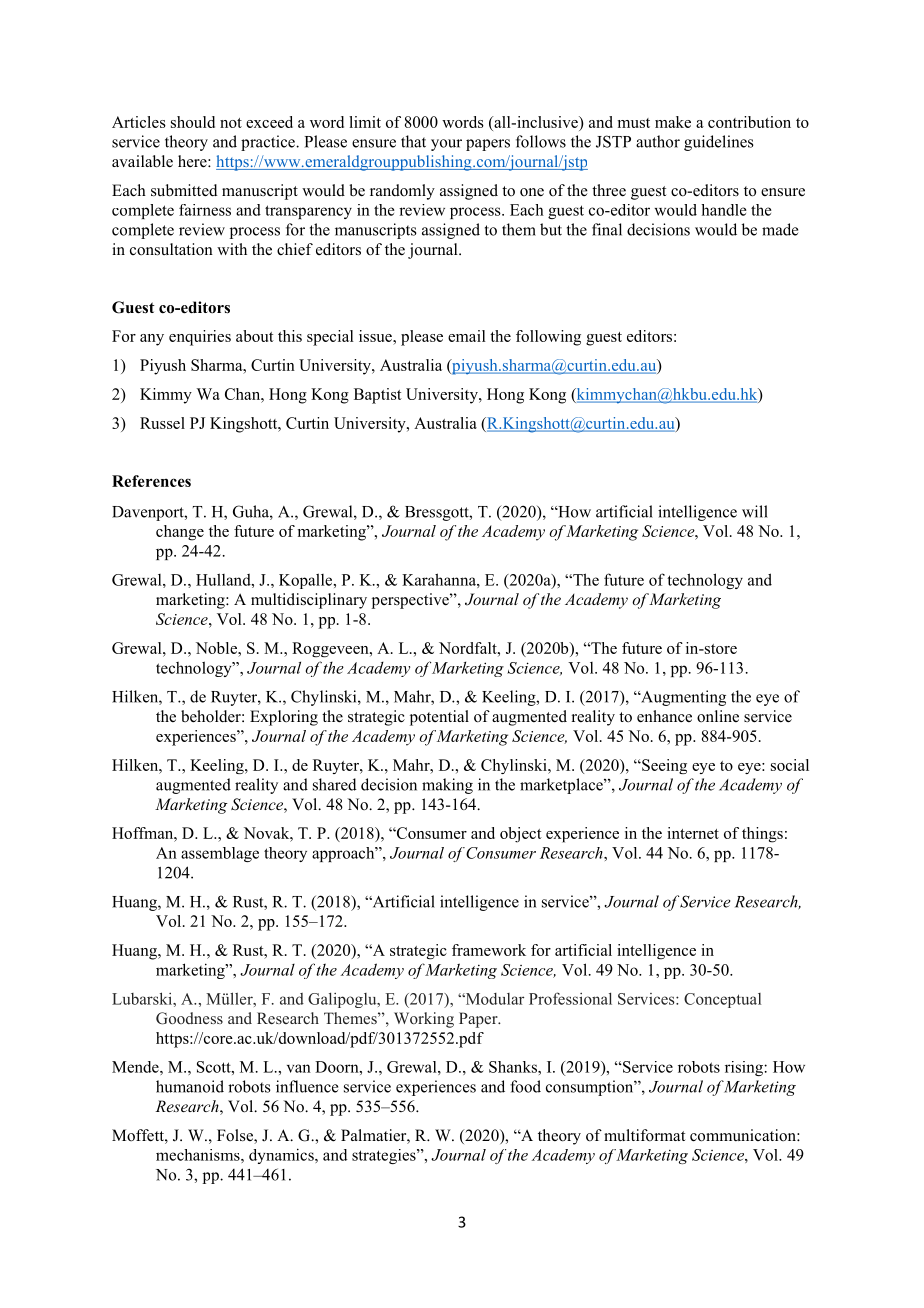 The height and width of the screenshot is (1308, 924). Describe the element at coordinates (446, 145) in the screenshot. I see `your` at that location.
